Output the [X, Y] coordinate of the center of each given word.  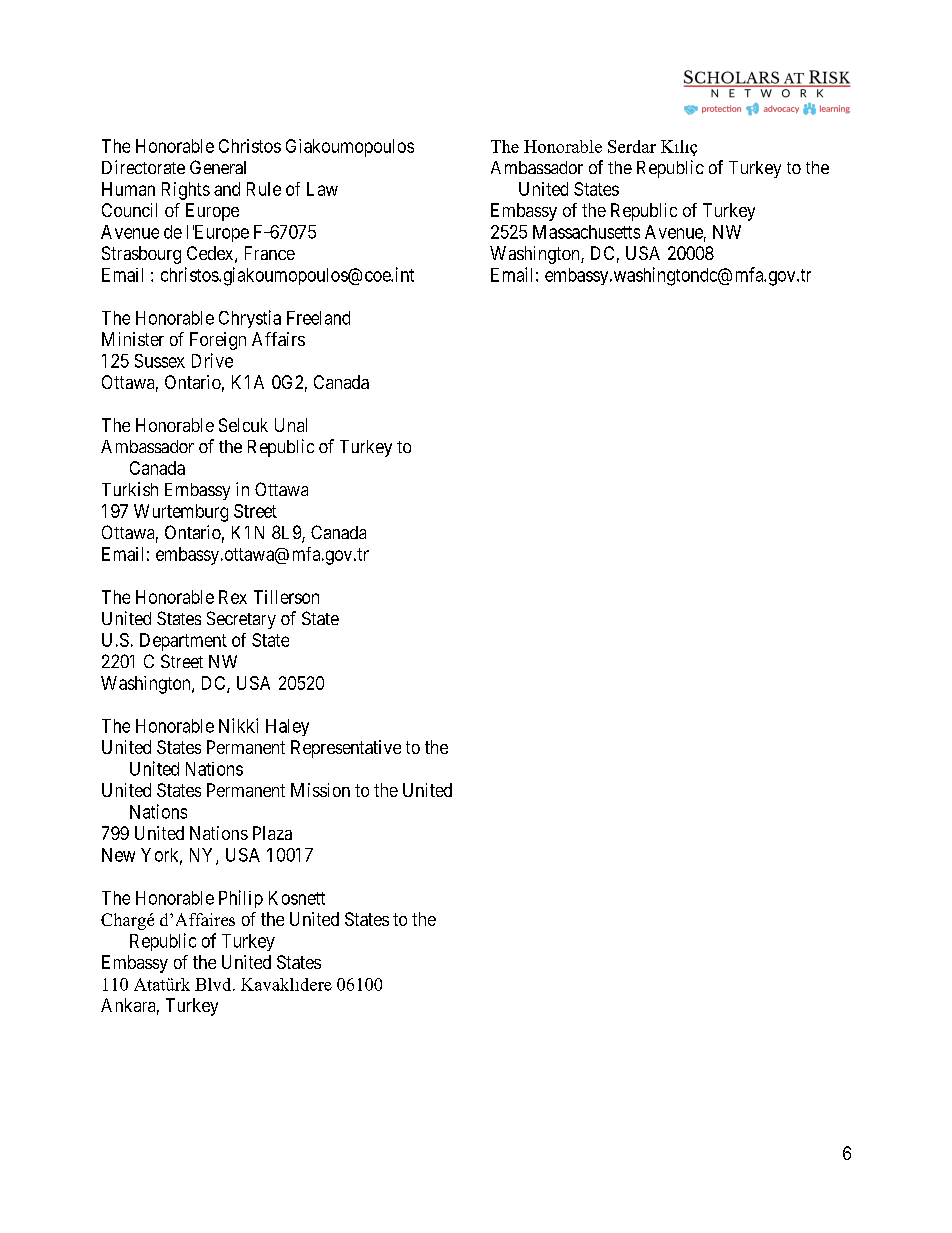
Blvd [214, 984]
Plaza [272, 833]
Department [183, 642]
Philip [241, 899]
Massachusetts [586, 232]
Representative [346, 749]
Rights [186, 191]
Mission [320, 790]
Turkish [130, 489]
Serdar [632, 146]
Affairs [278, 339]
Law [322, 189]
